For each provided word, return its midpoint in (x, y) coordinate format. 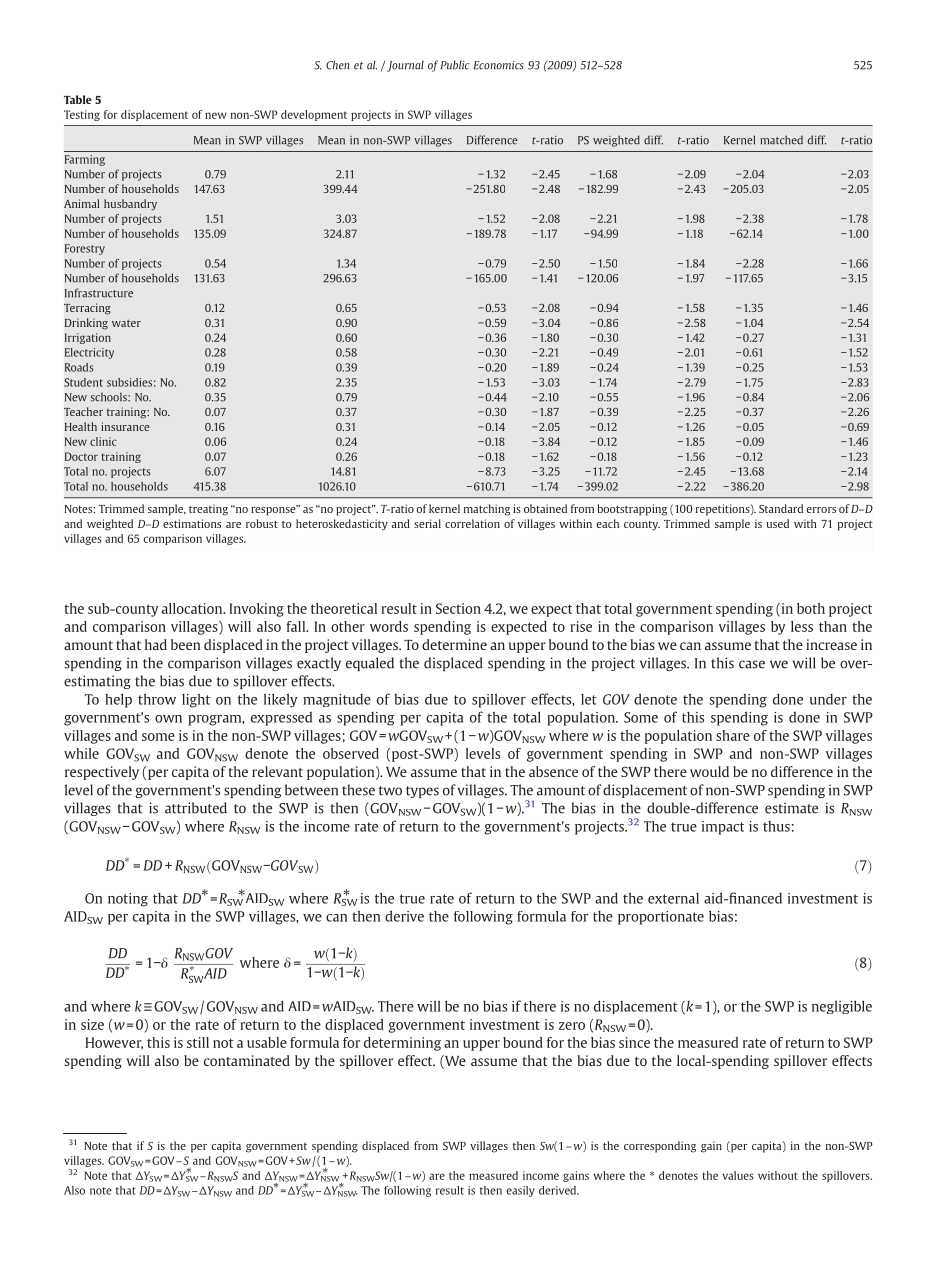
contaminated (247, 1060)
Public (455, 65)
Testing (82, 115)
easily (520, 1191)
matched (781, 140)
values (738, 1175)
